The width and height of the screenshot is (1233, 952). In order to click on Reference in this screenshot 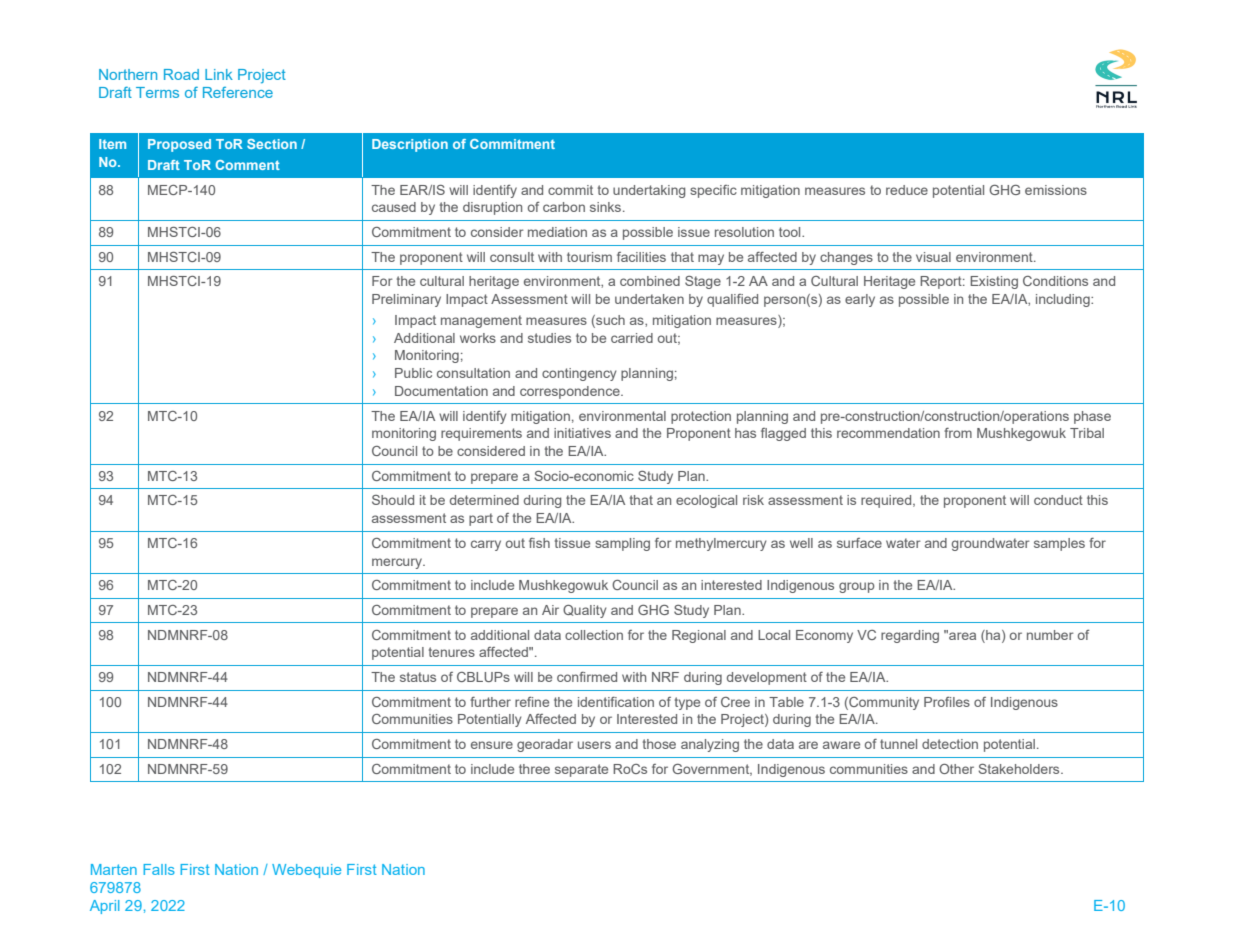, I will do `click(238, 92)`.
